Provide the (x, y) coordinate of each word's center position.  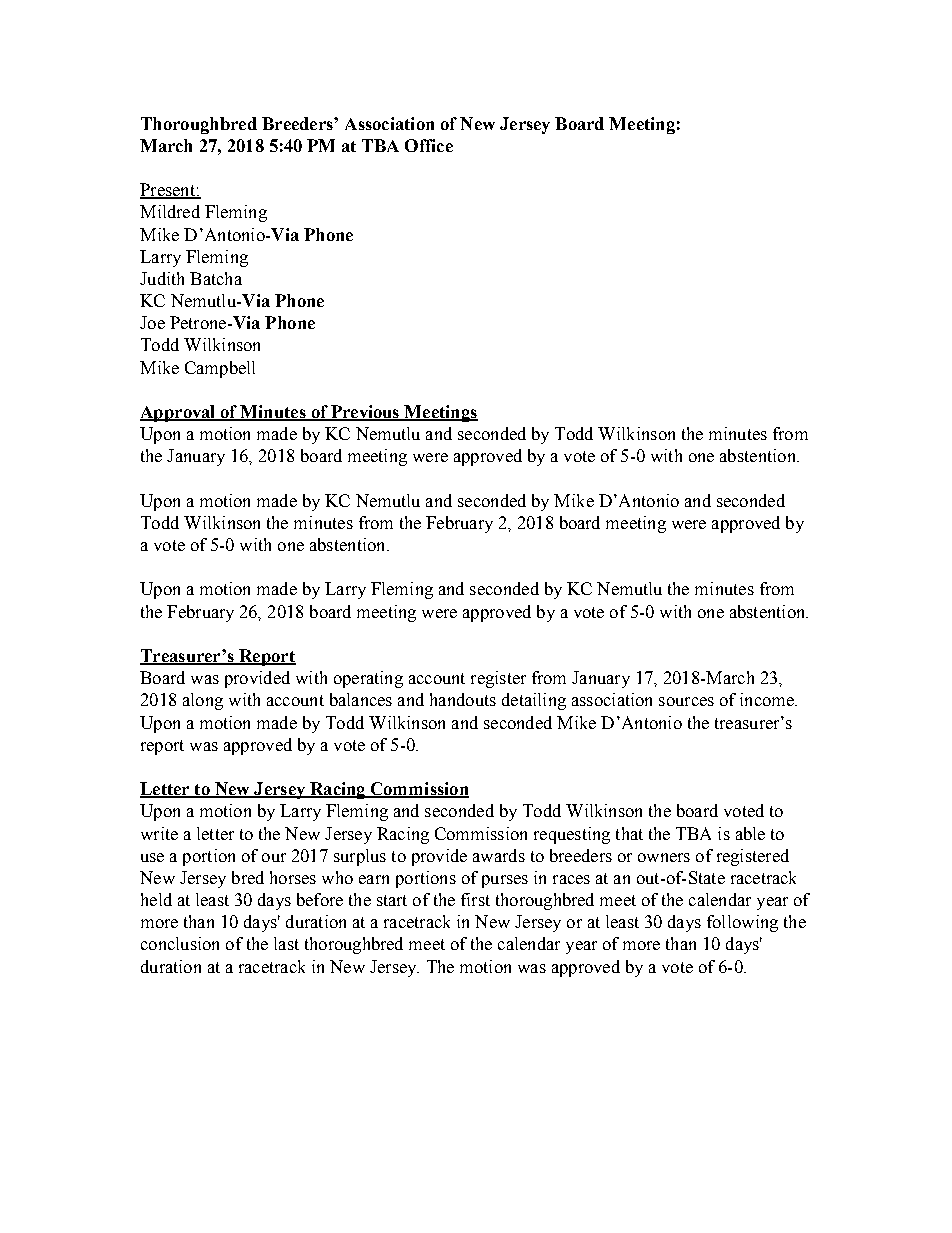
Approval (179, 413)
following (742, 923)
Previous (365, 413)
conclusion (180, 943)
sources (686, 701)
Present (168, 191)
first (475, 899)
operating (368, 679)
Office (429, 145)
